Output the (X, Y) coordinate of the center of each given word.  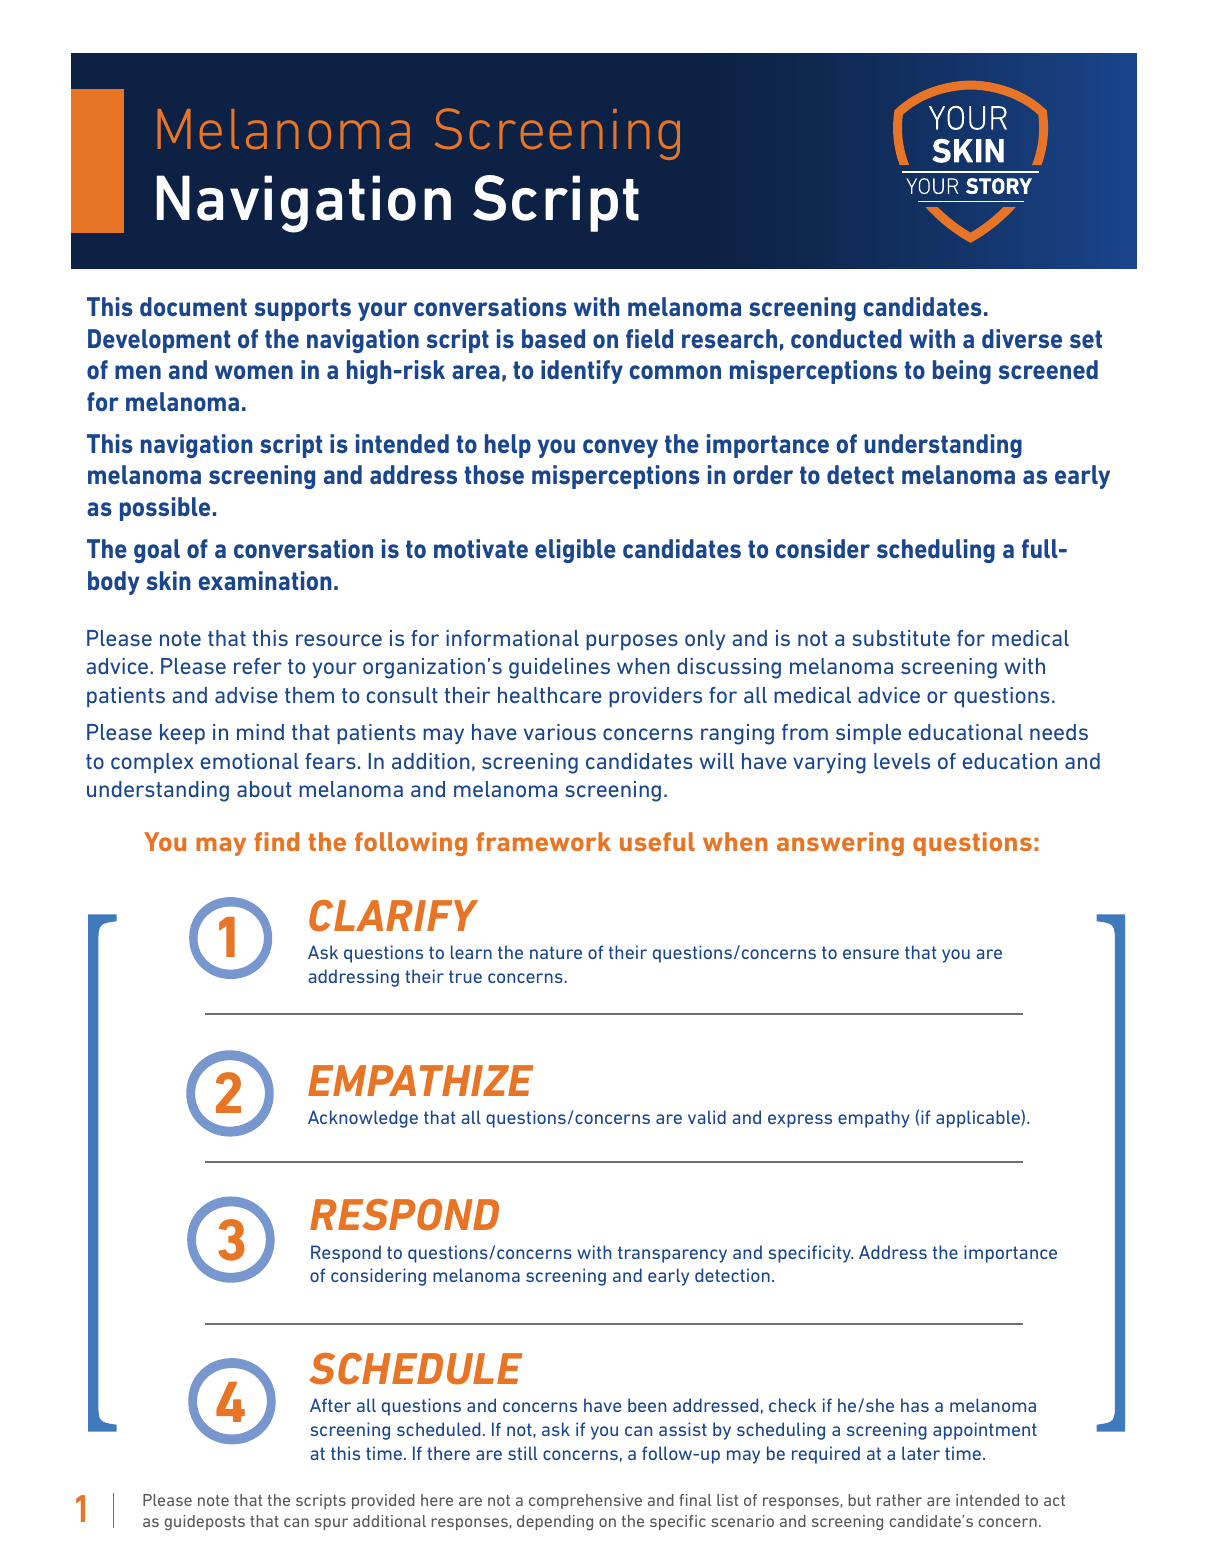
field (649, 338)
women (254, 372)
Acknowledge (363, 1119)
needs (1059, 732)
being (962, 372)
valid (707, 1117)
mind (260, 732)
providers (655, 697)
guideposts (204, 1523)
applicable (979, 1118)
